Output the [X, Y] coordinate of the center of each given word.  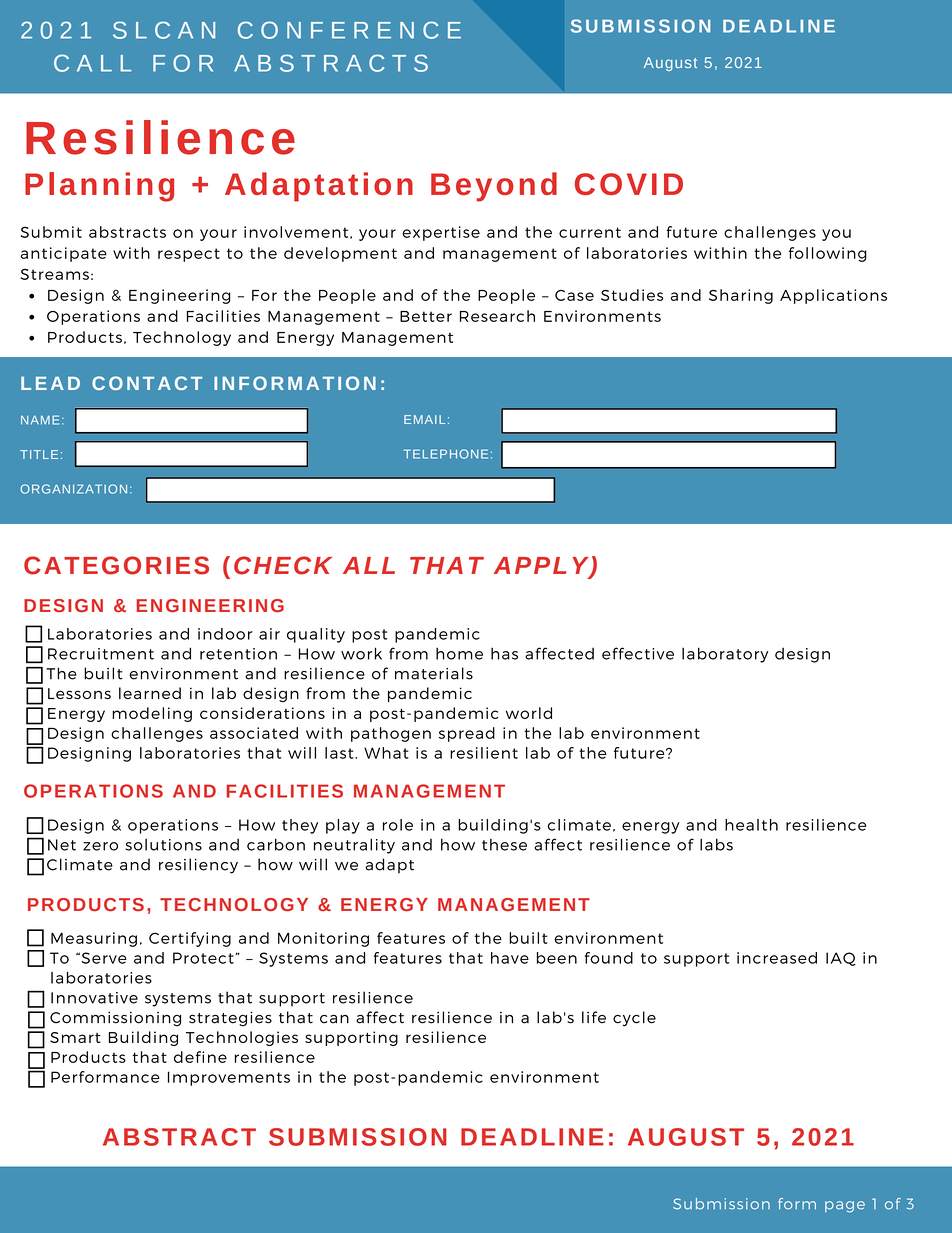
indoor [225, 634]
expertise [441, 233]
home [459, 654]
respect [189, 255]
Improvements [229, 1078]
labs [716, 844]
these [504, 845]
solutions [163, 845]
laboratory [725, 655]
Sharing [741, 296]
